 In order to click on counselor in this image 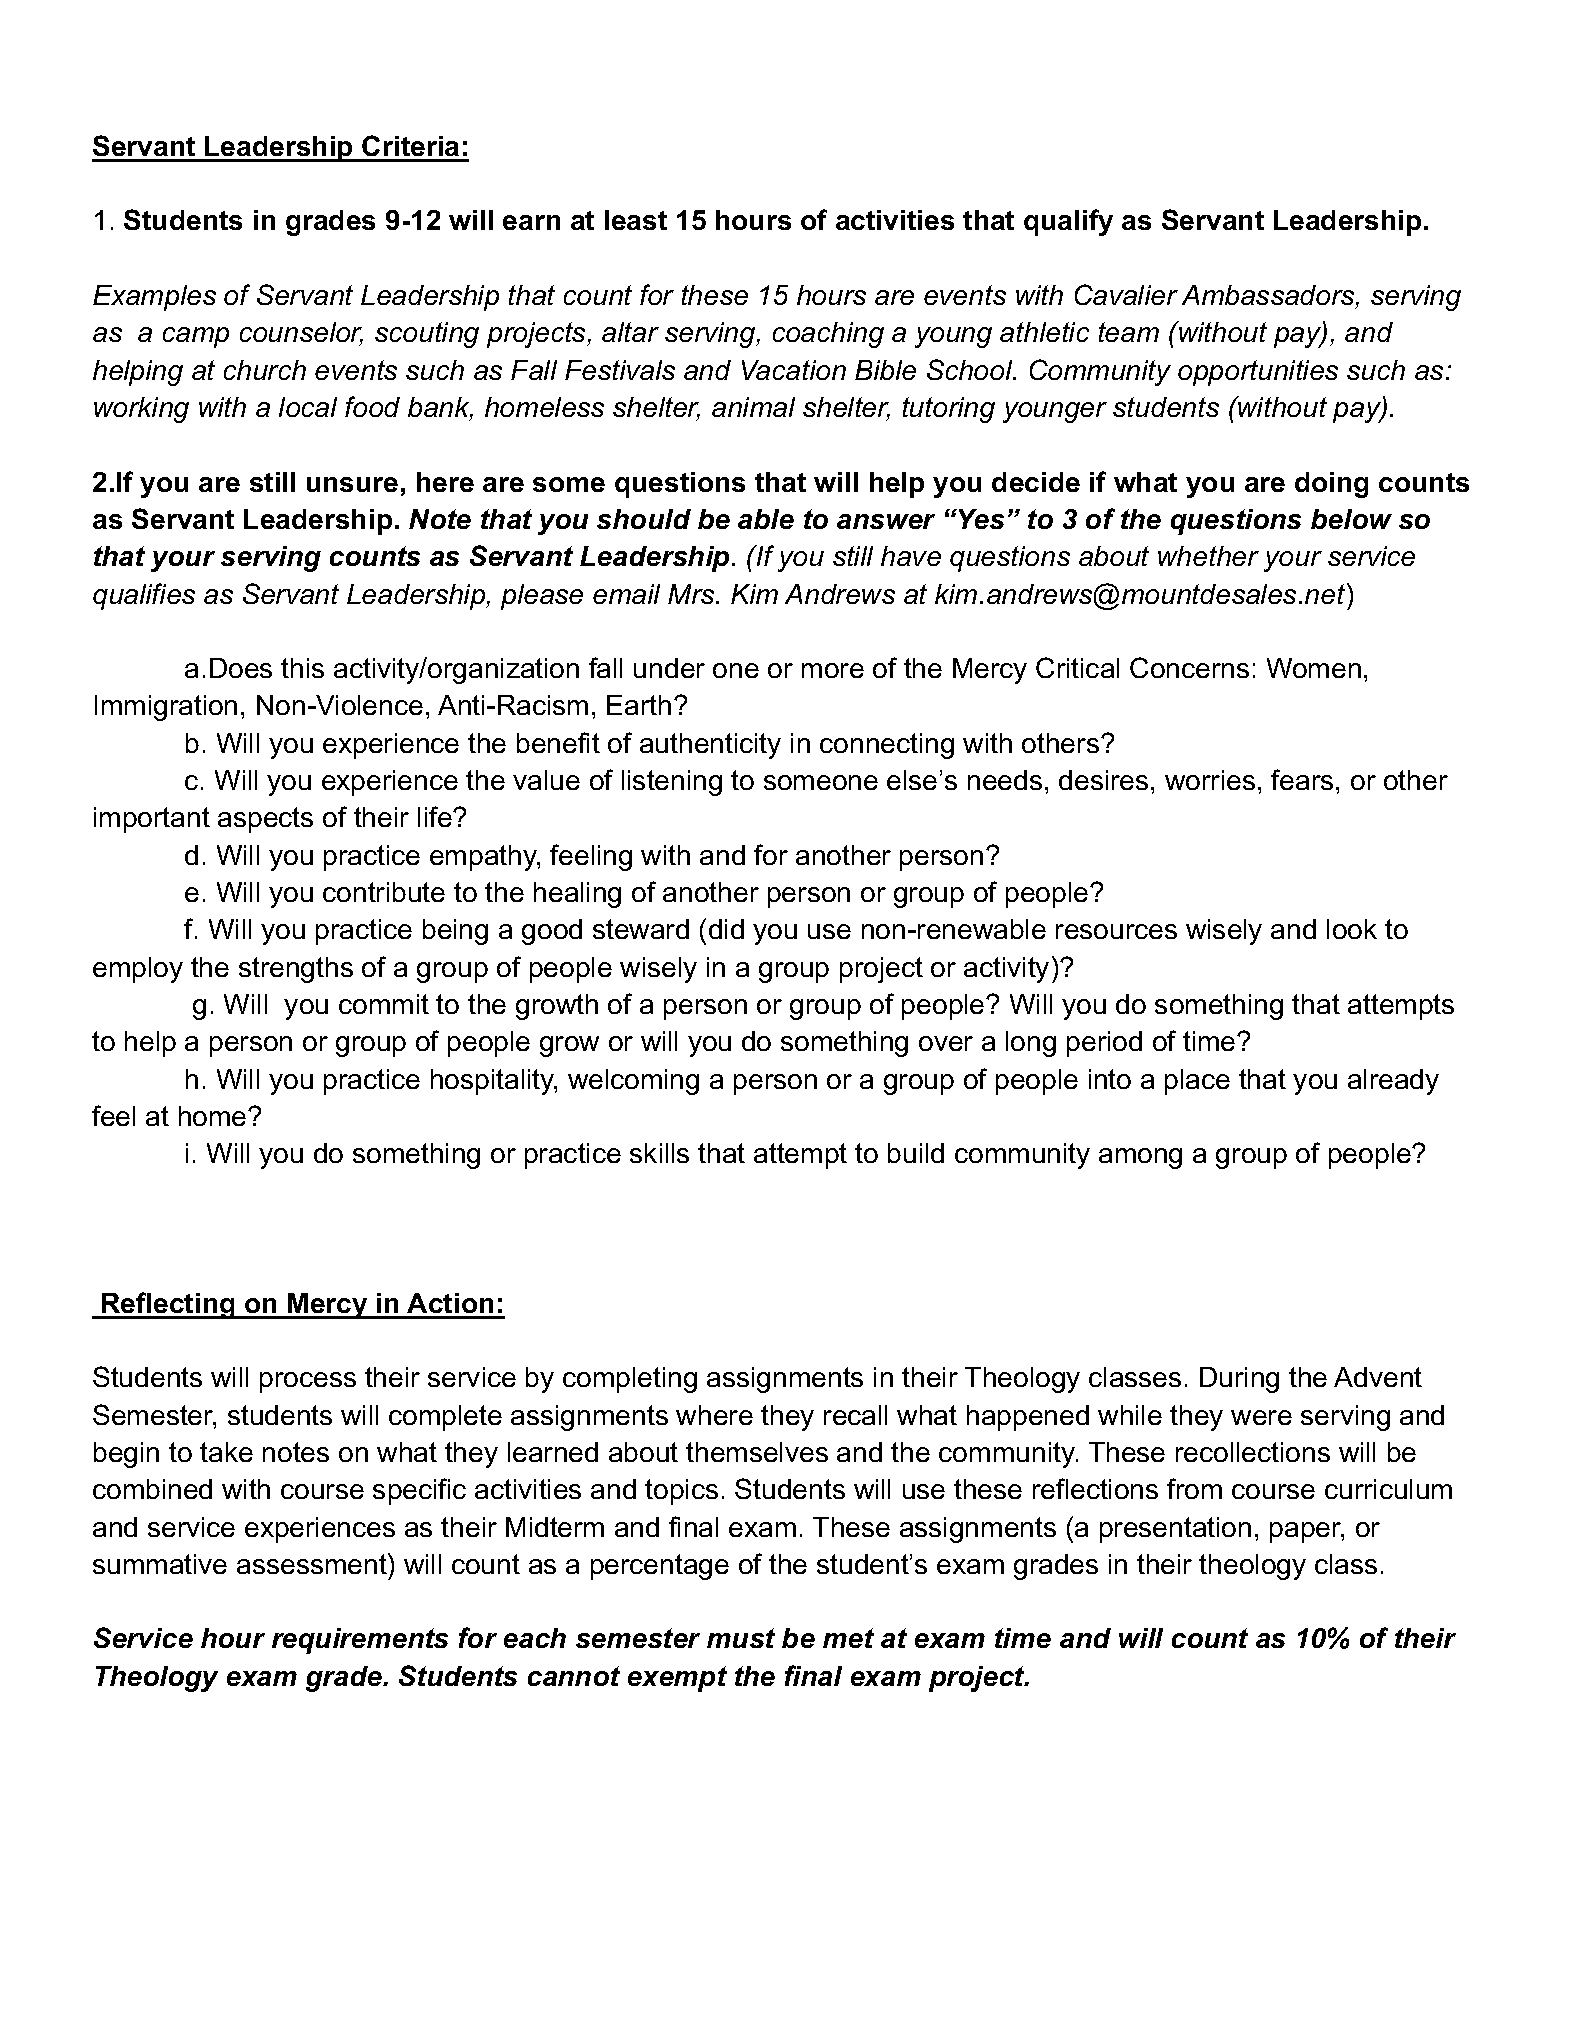, I will do `click(301, 334)`.
